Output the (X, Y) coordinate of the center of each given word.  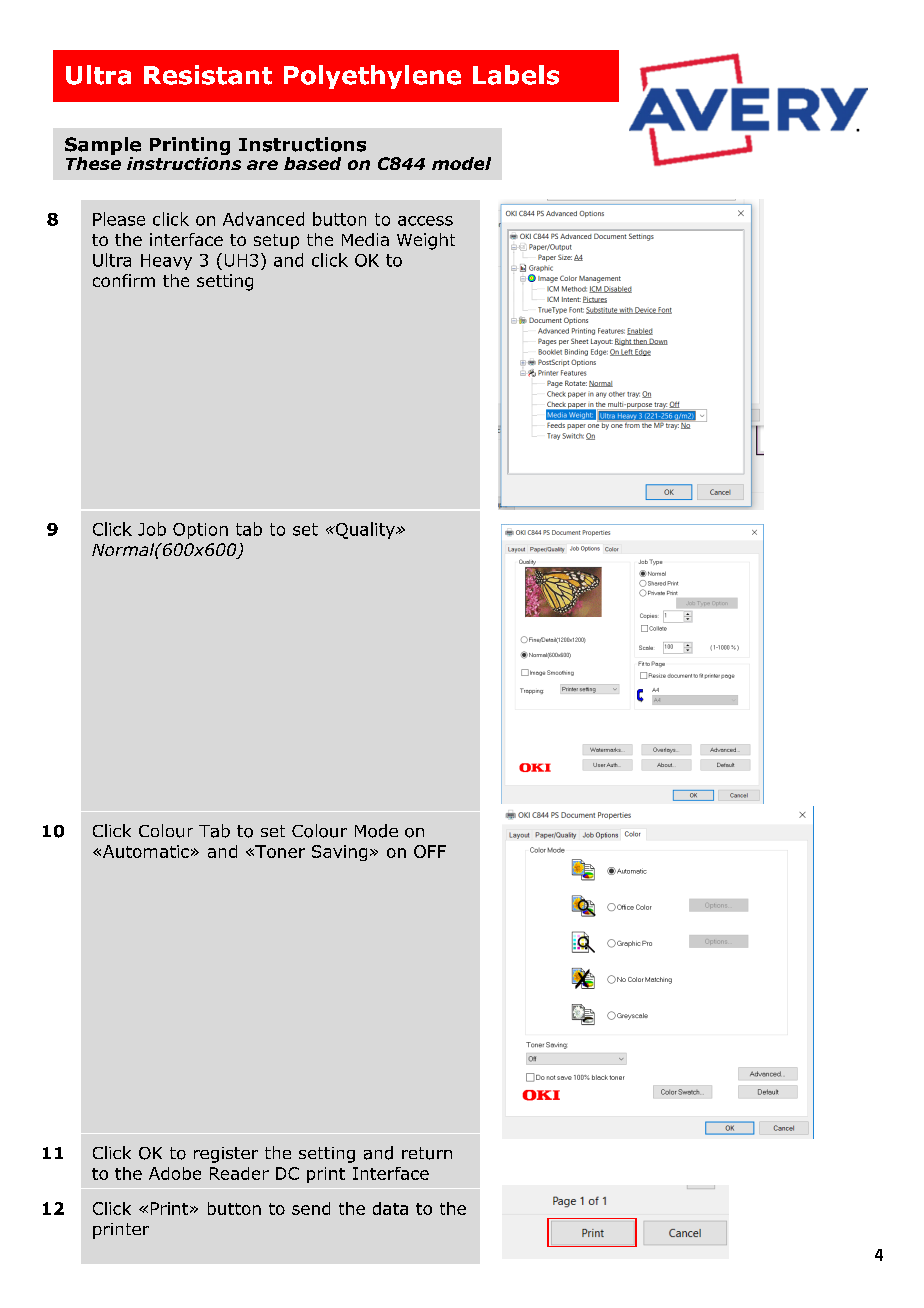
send (311, 1208)
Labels (516, 75)
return (427, 1153)
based (312, 163)
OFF (430, 851)
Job (152, 529)
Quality (365, 530)
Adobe (175, 1173)
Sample (103, 146)
